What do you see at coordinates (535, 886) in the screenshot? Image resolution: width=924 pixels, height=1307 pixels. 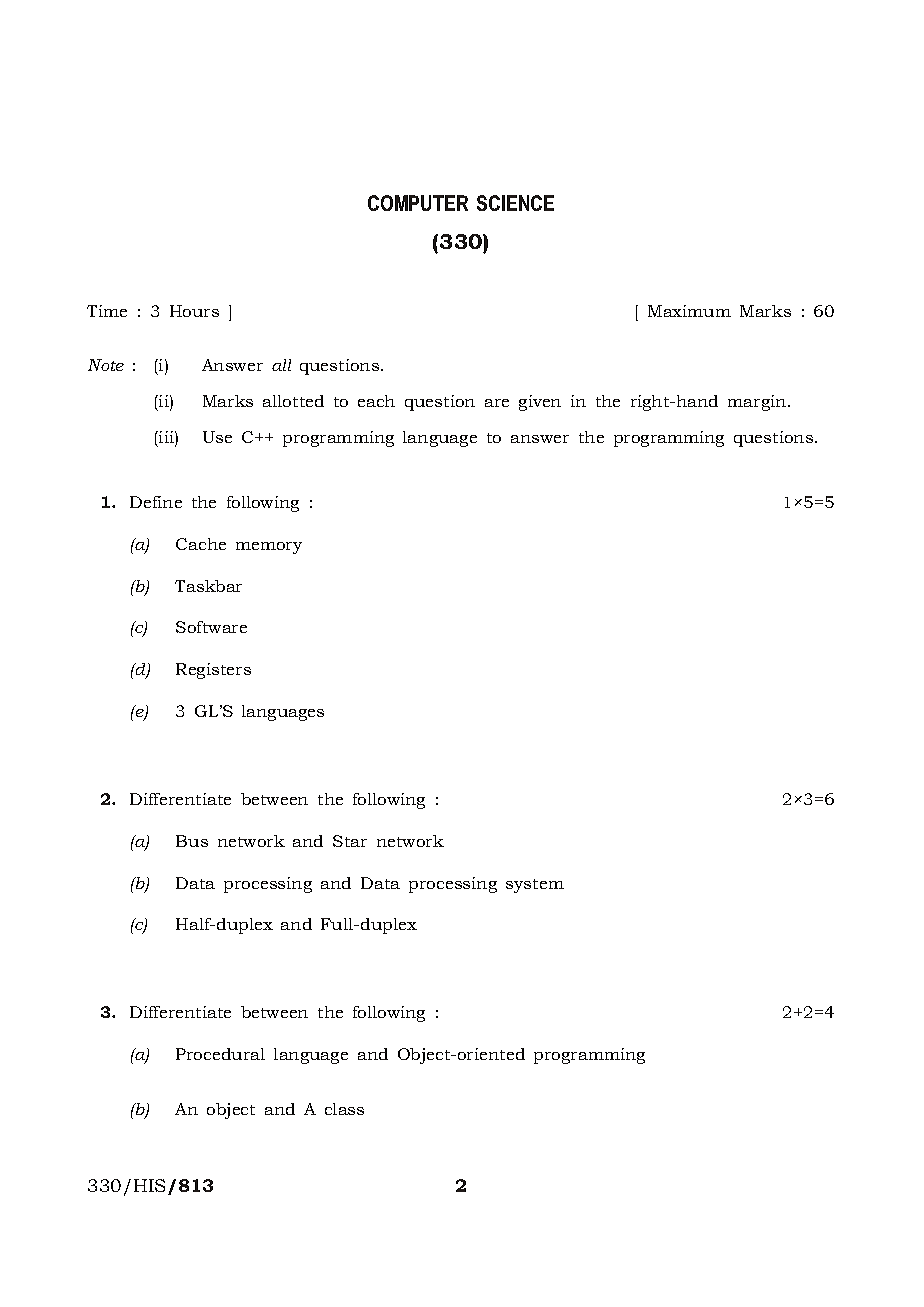 I see `system` at bounding box center [535, 886].
